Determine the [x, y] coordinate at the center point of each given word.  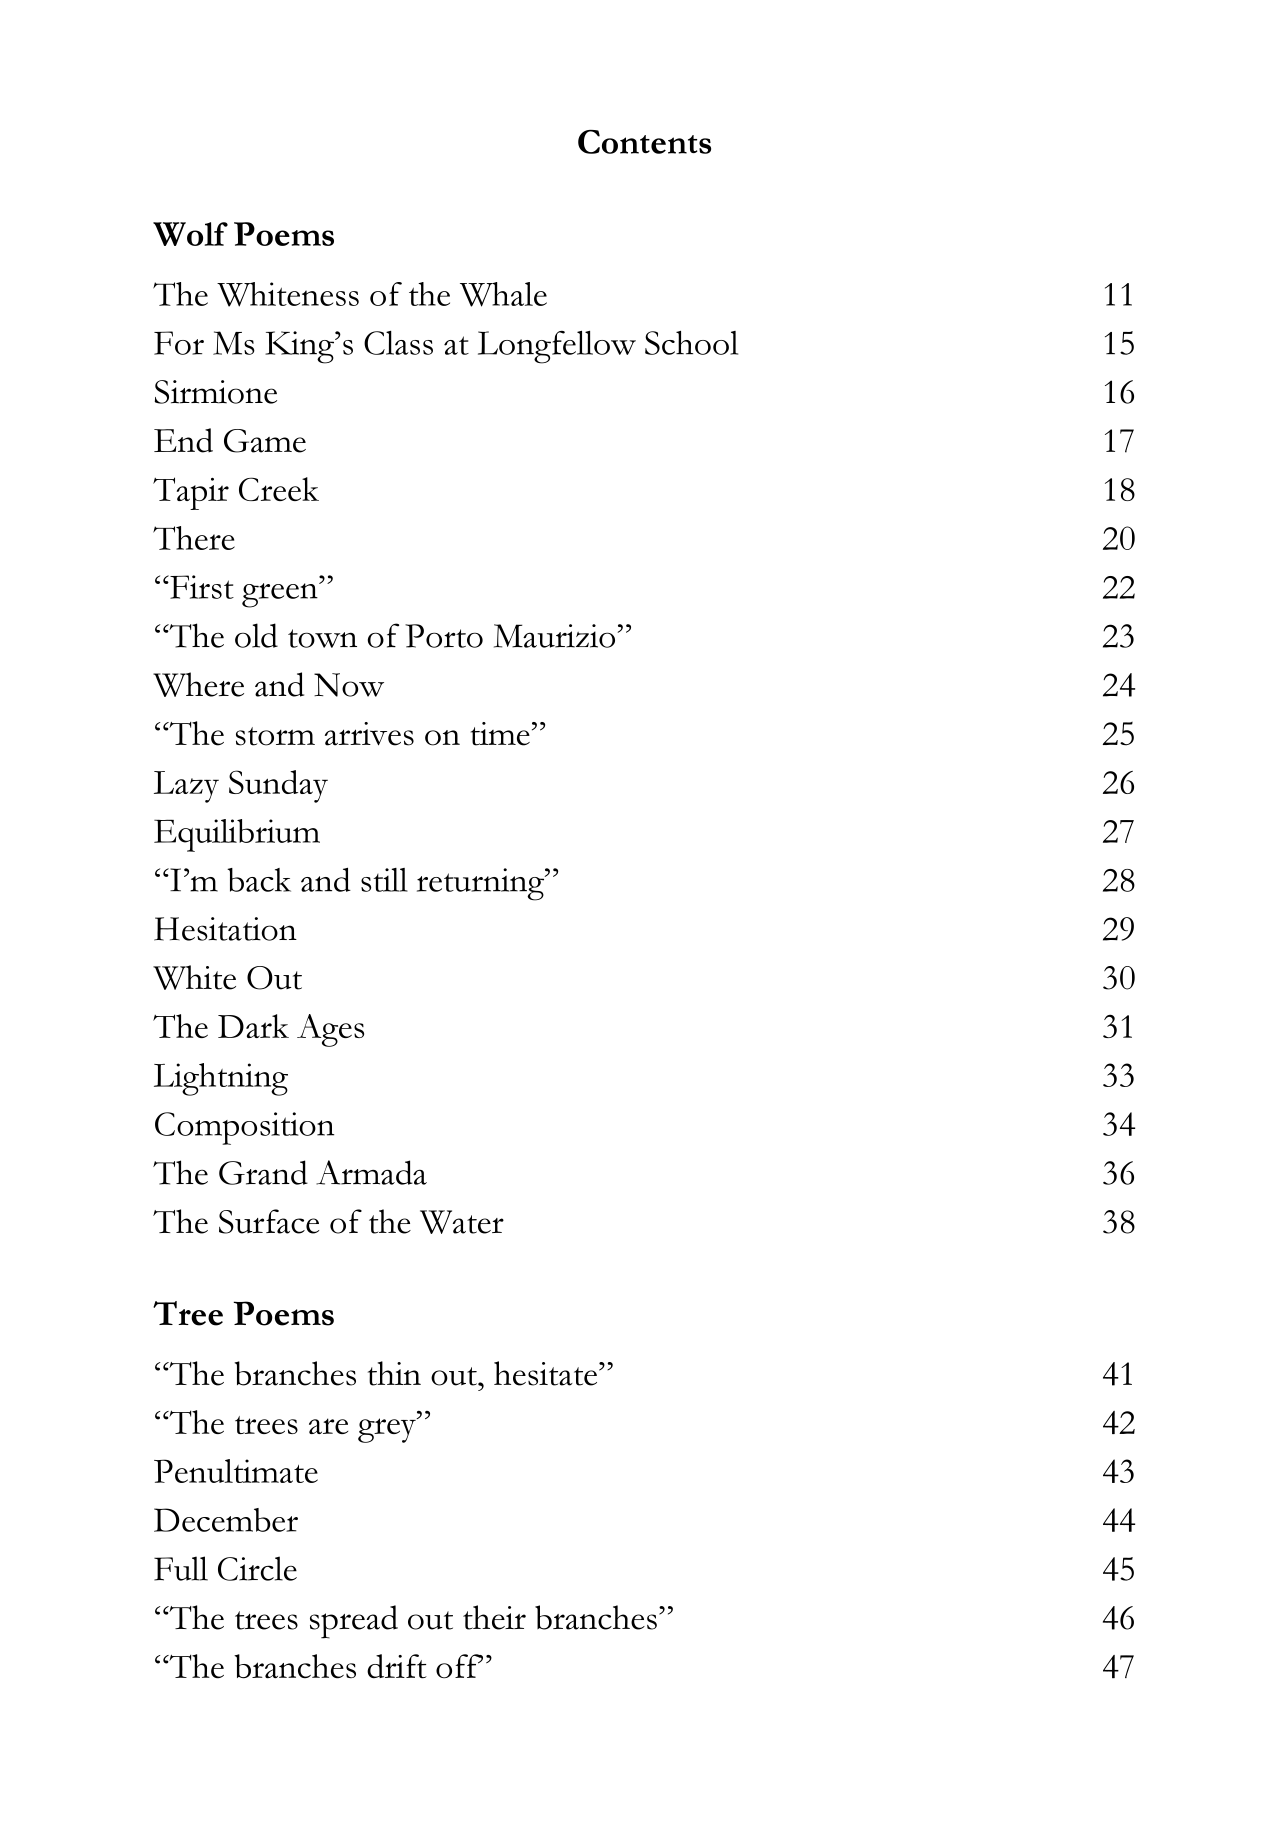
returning [482, 884]
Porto [444, 636]
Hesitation [225, 929]
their [494, 1617]
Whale [503, 294]
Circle [257, 1568]
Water [462, 1222]
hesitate [547, 1373]
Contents [644, 142]
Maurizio [556, 636]
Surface [269, 1221]
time [500, 734]
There [194, 538]
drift [397, 1666]
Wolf [190, 234]
